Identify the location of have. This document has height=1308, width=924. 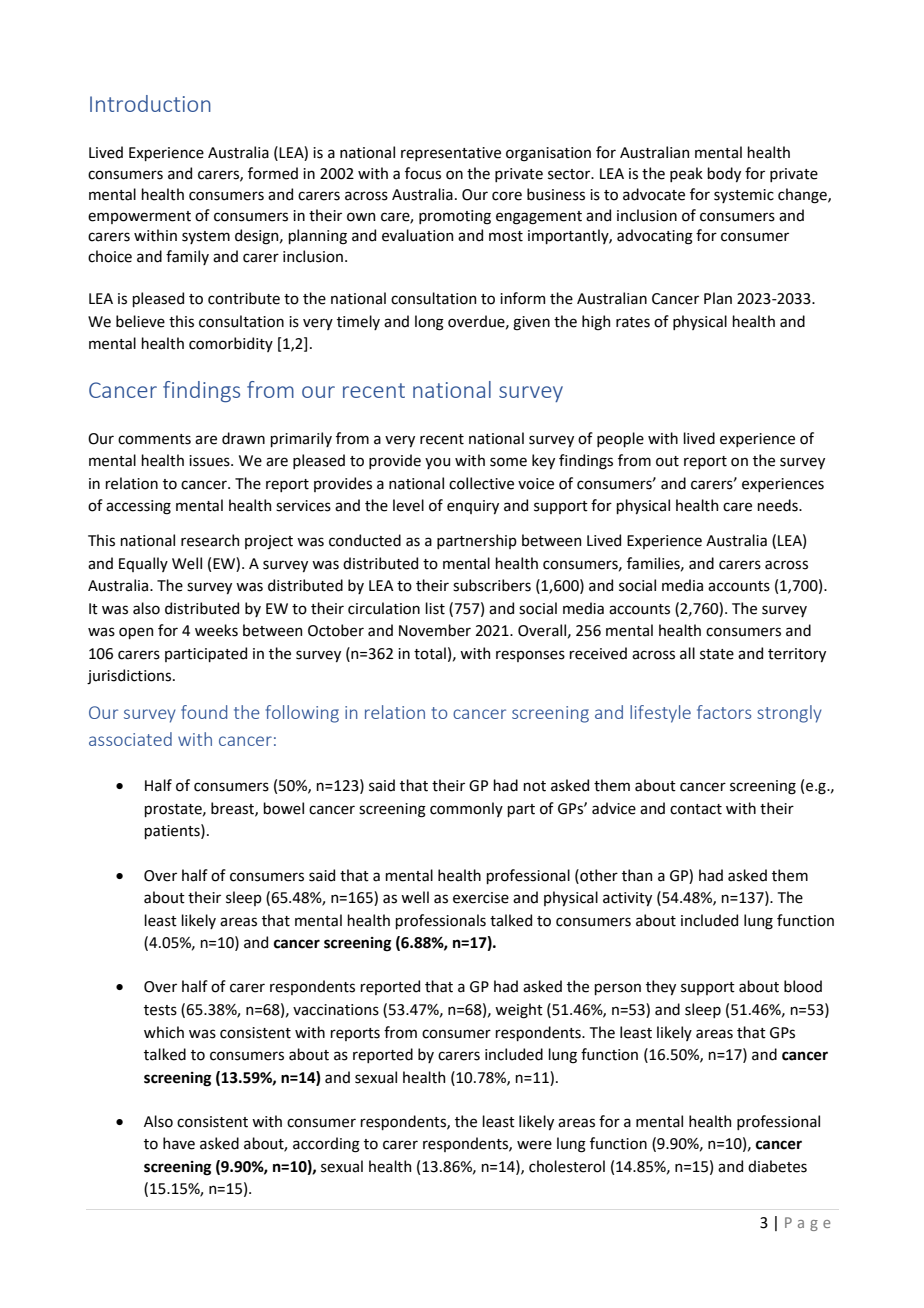
(179, 1143).
